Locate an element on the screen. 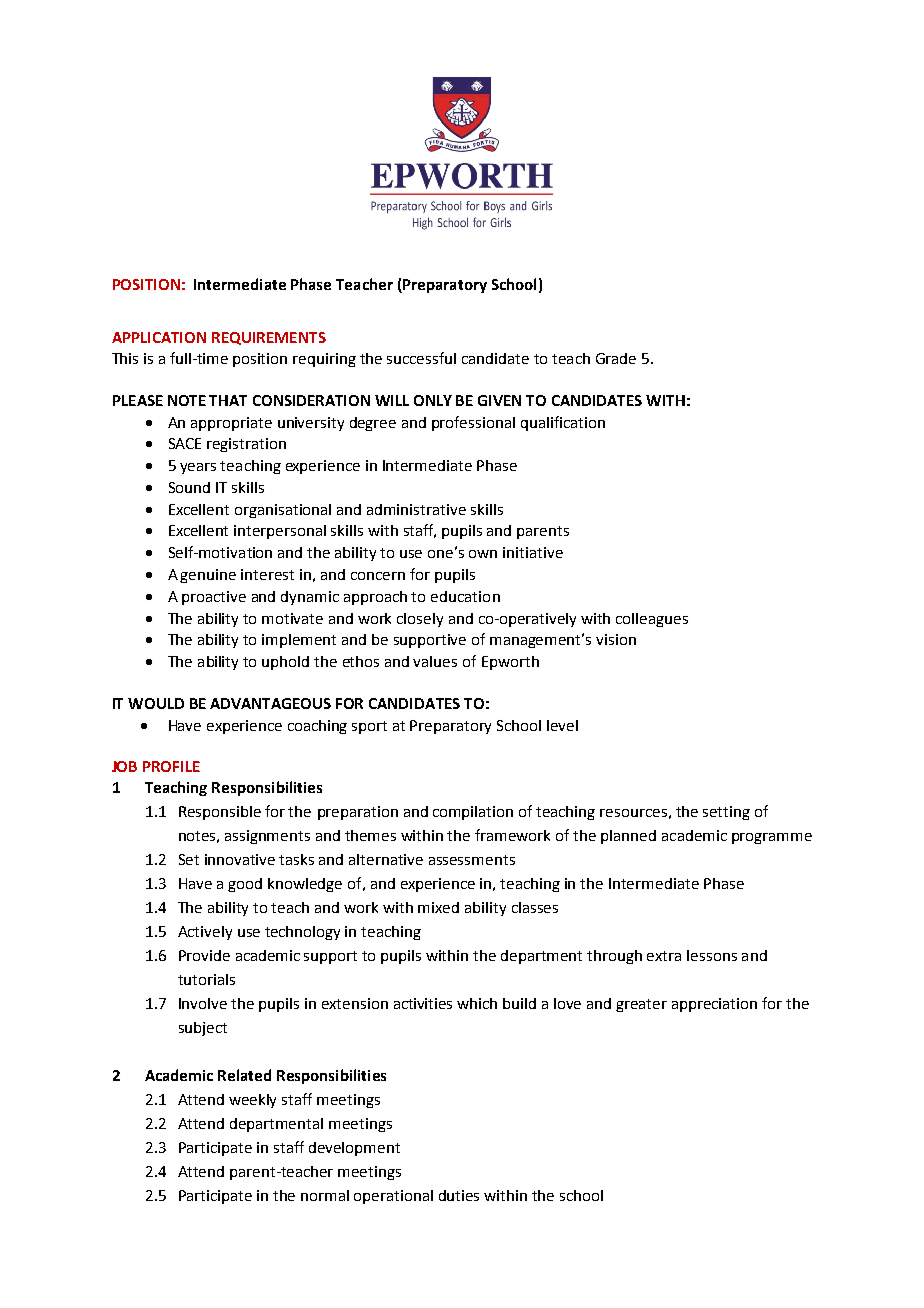 Image resolution: width=924 pixels, height=1308 pixels. Grade is located at coordinates (616, 358).
